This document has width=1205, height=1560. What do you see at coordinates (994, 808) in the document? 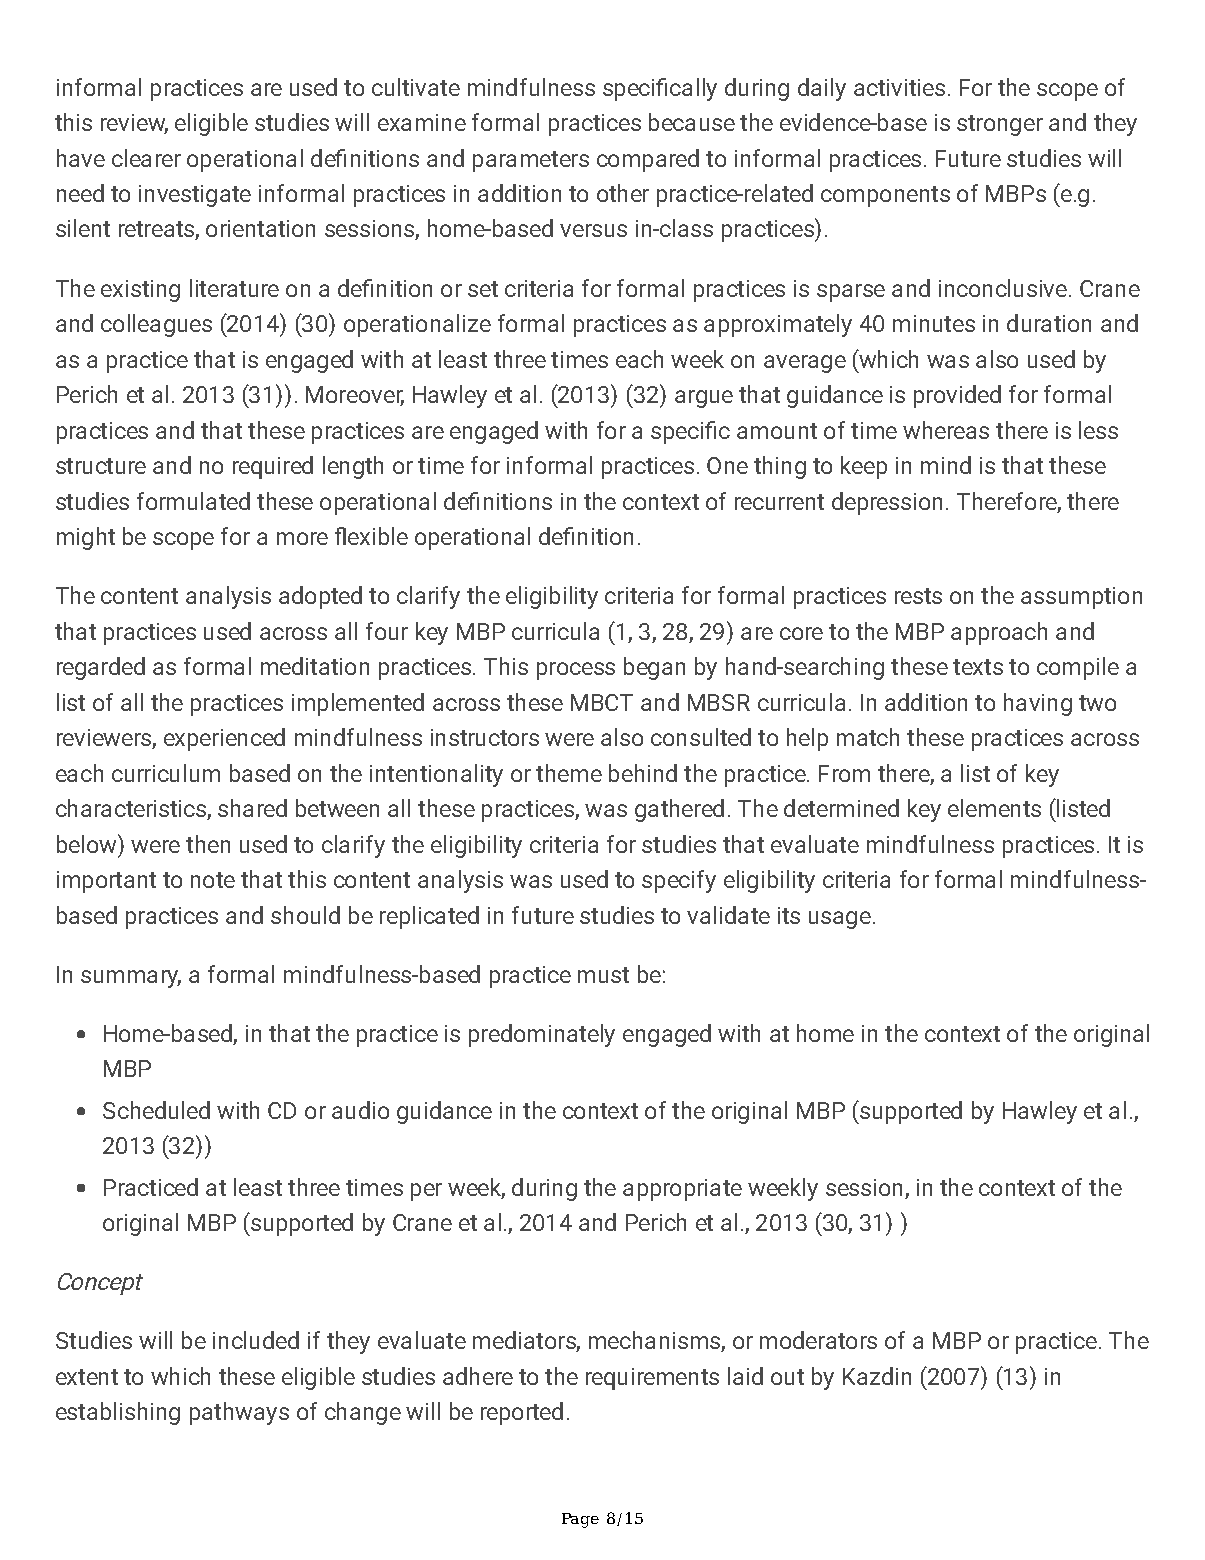
I see `elements` at bounding box center [994, 808].
